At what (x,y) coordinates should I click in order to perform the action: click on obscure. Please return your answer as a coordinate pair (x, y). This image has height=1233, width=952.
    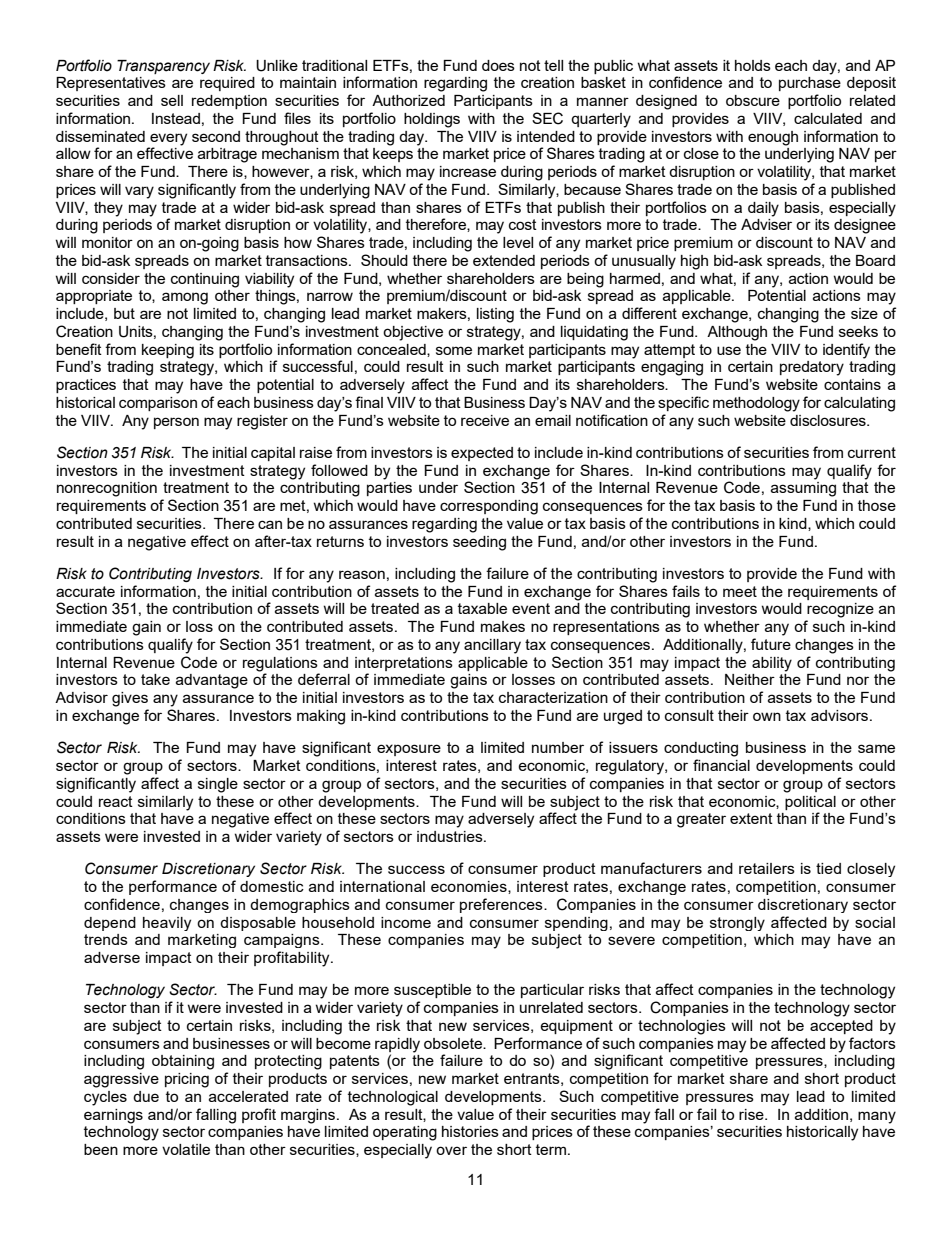
    Looking at the image, I should click on (753, 100).
